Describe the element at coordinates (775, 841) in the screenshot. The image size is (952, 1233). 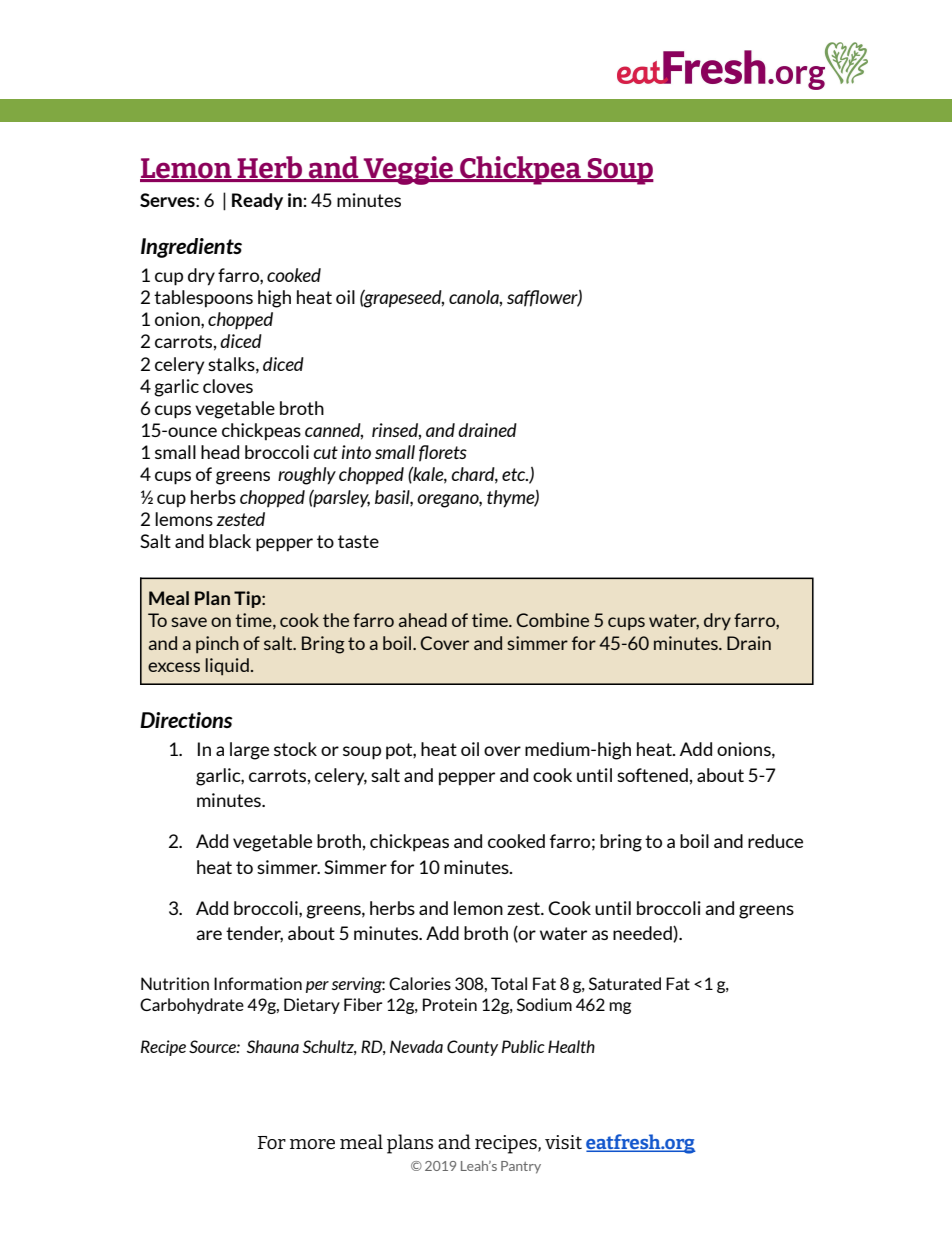
I see `reduce` at that location.
